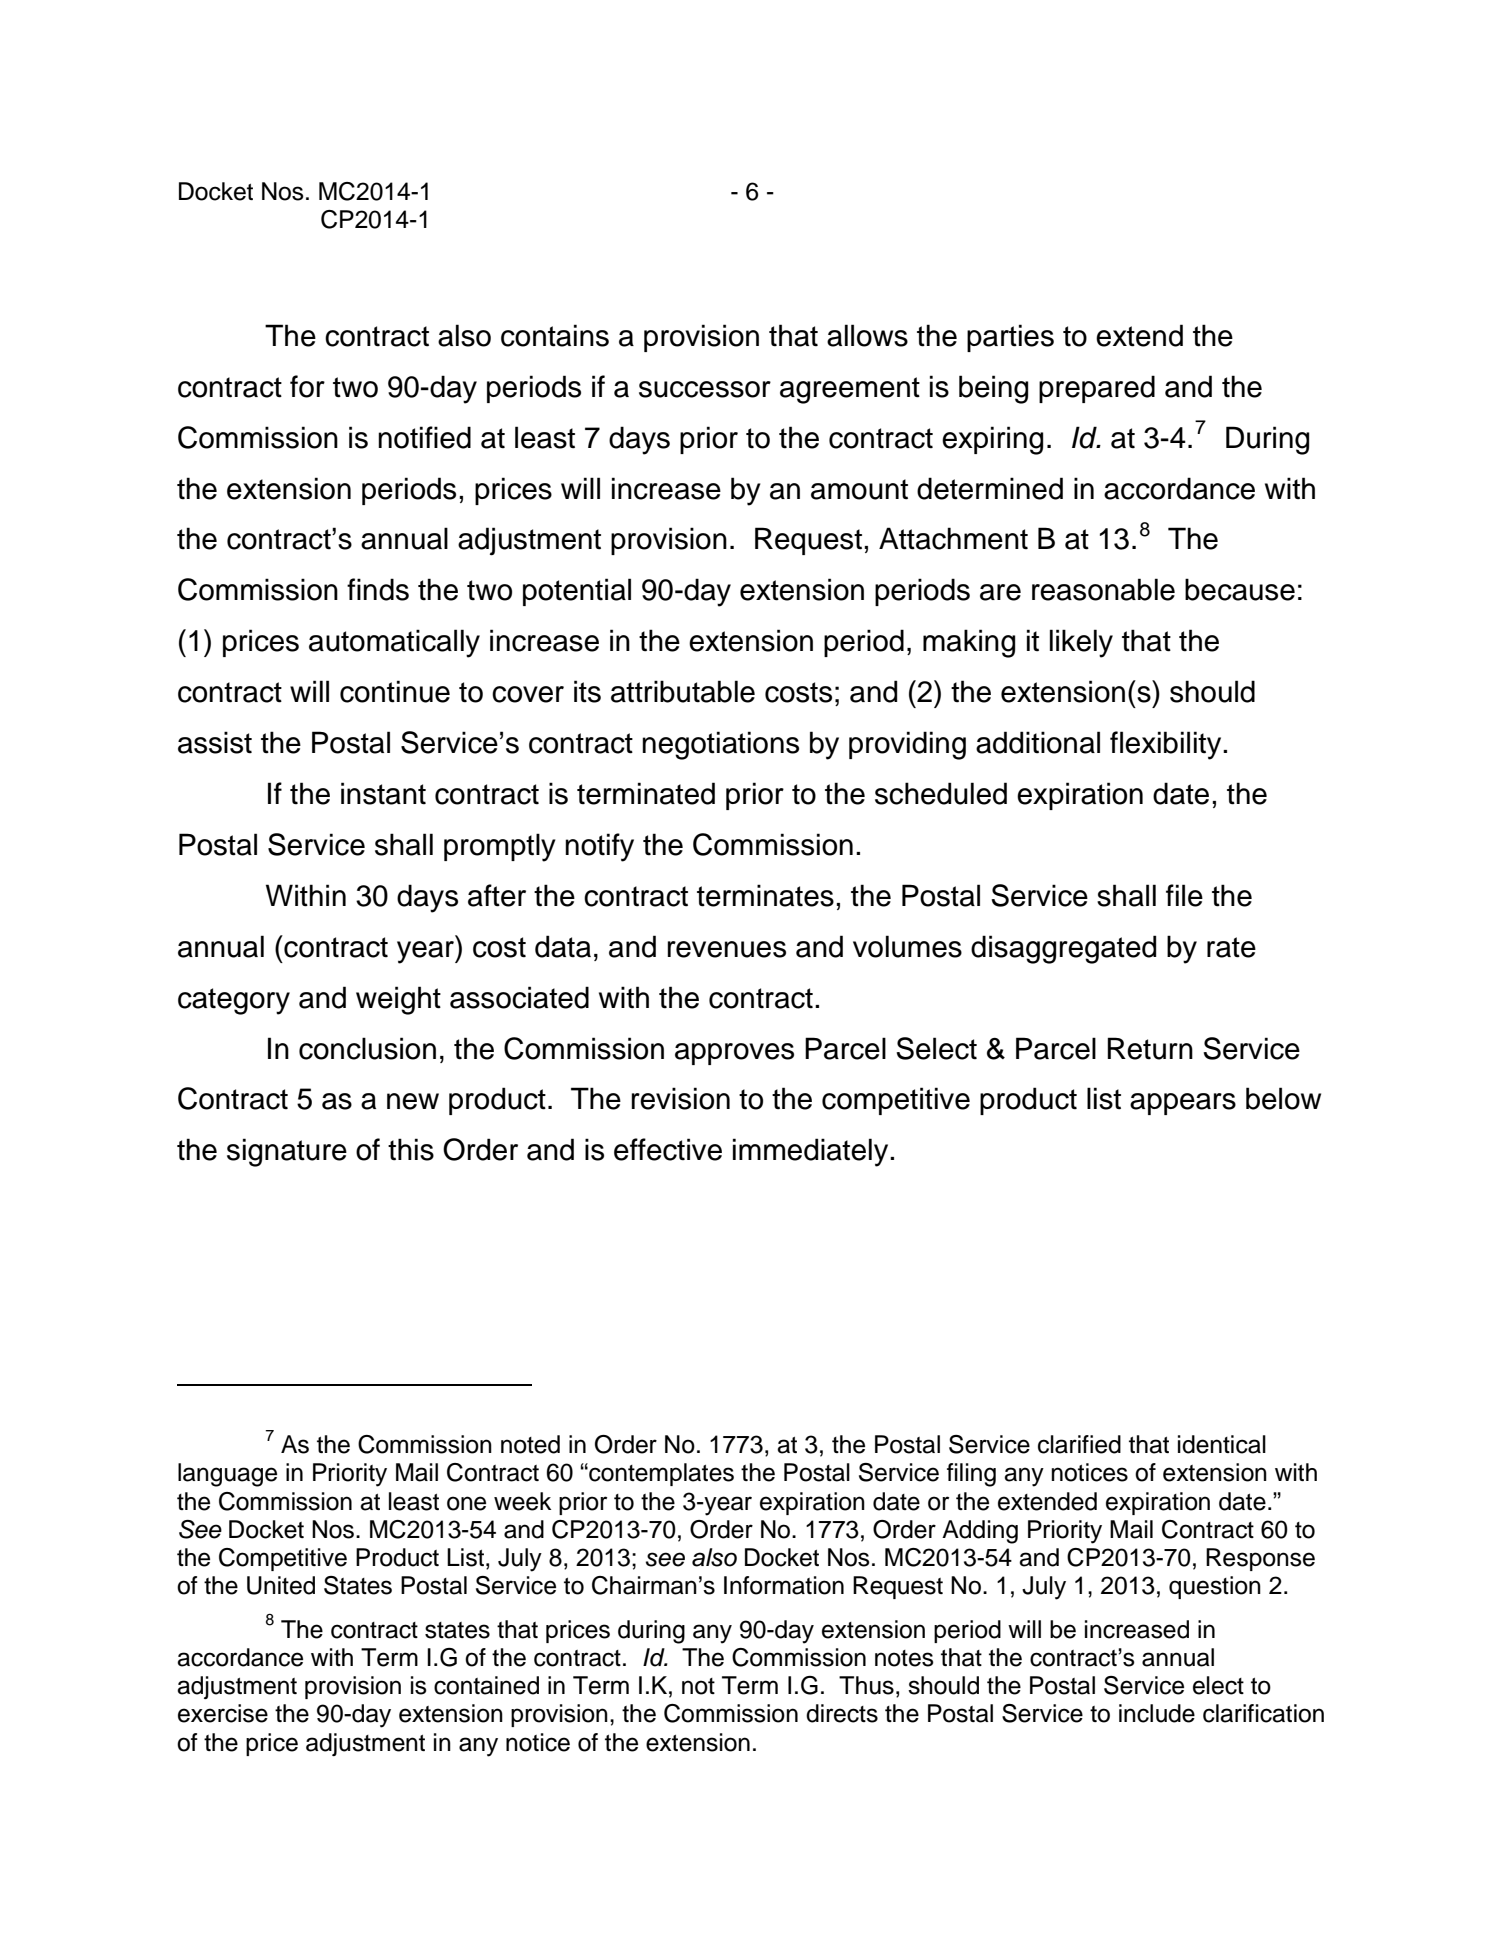  I want to click on notified, so click(424, 437).
